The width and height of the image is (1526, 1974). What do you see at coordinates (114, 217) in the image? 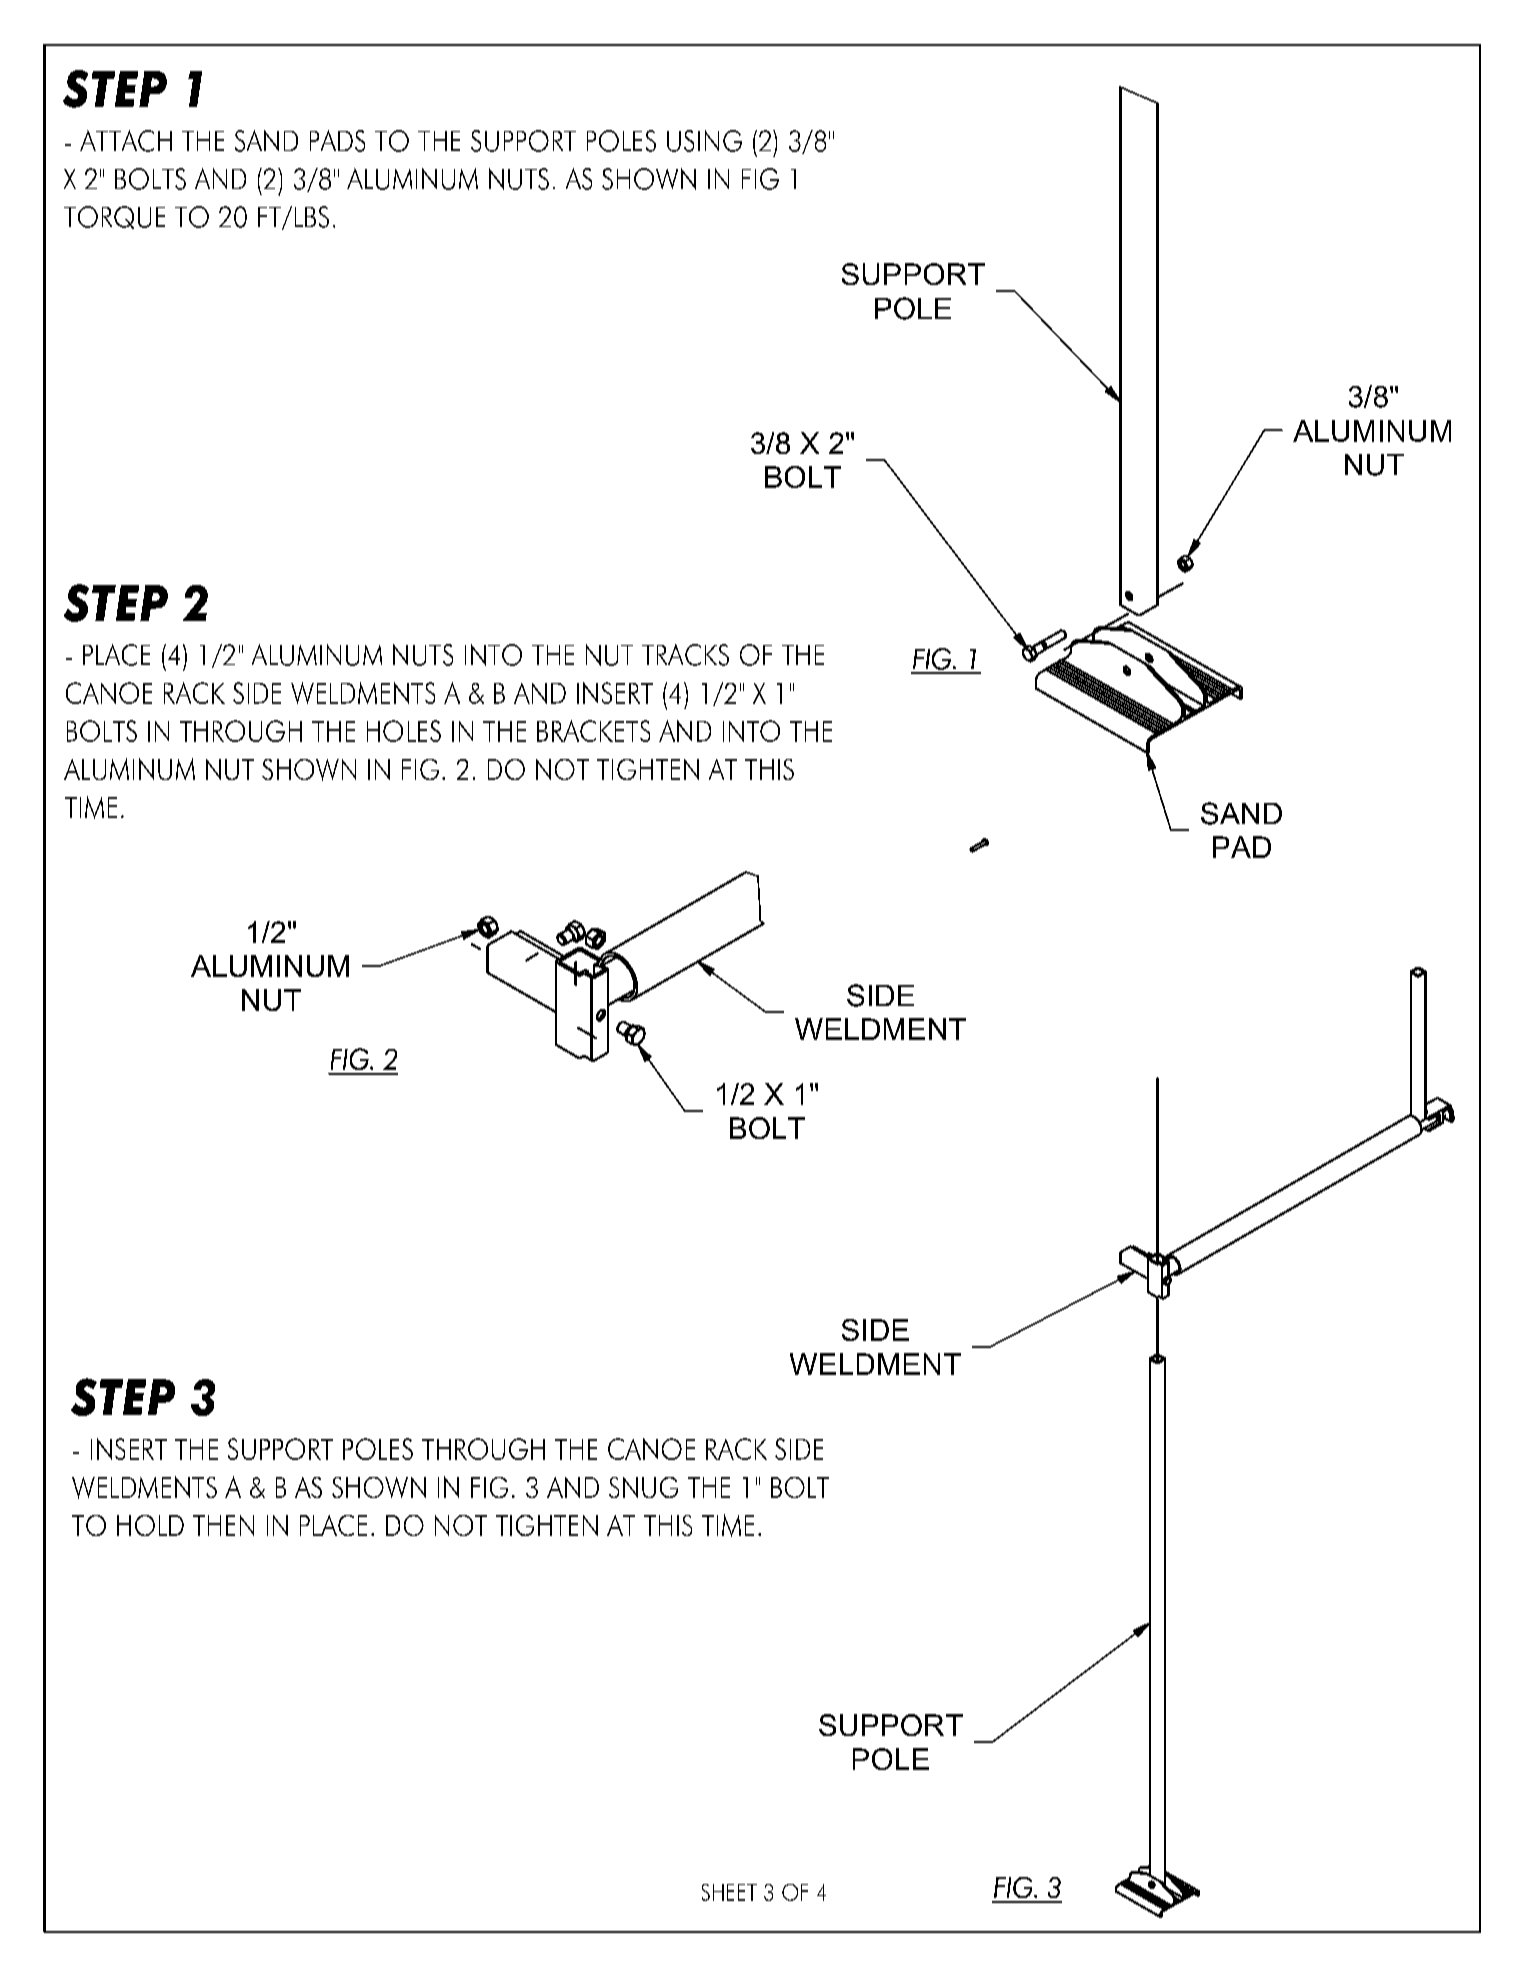
I see `TORQUE` at bounding box center [114, 217].
